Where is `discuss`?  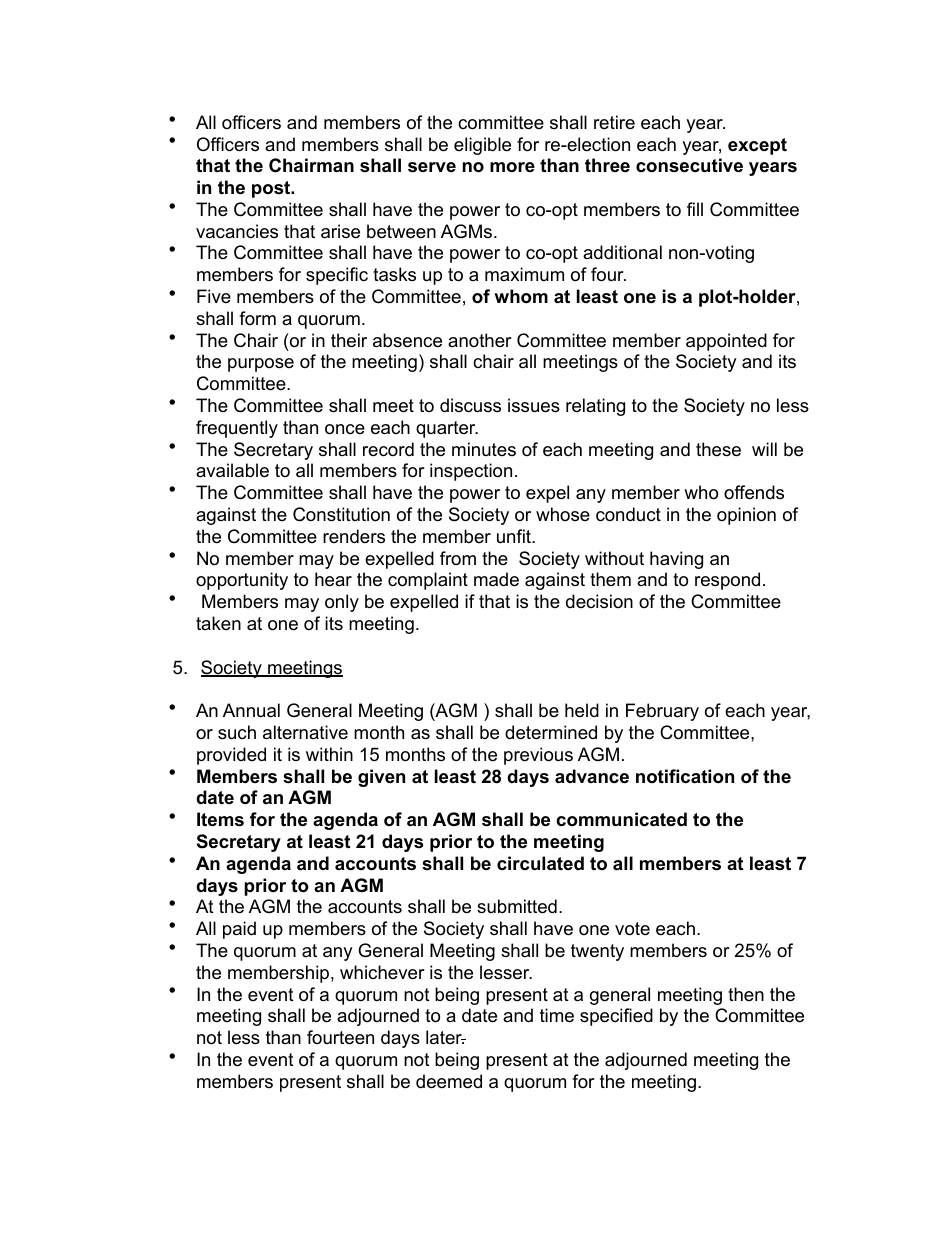 discuss is located at coordinates (470, 405).
